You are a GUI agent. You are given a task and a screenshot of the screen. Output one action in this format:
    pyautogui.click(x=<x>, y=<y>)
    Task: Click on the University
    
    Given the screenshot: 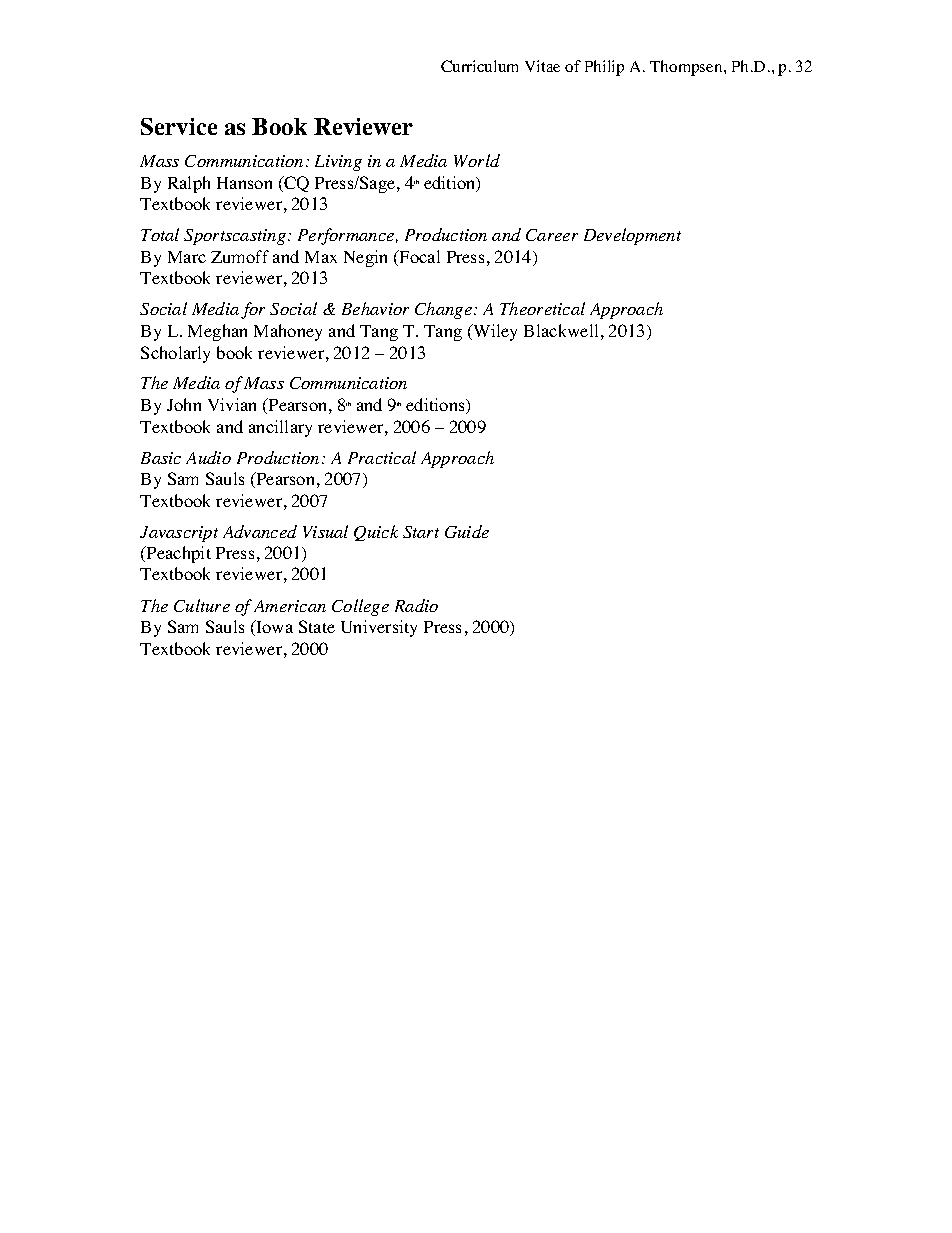 What is the action you would take?
    pyautogui.click(x=379, y=628)
